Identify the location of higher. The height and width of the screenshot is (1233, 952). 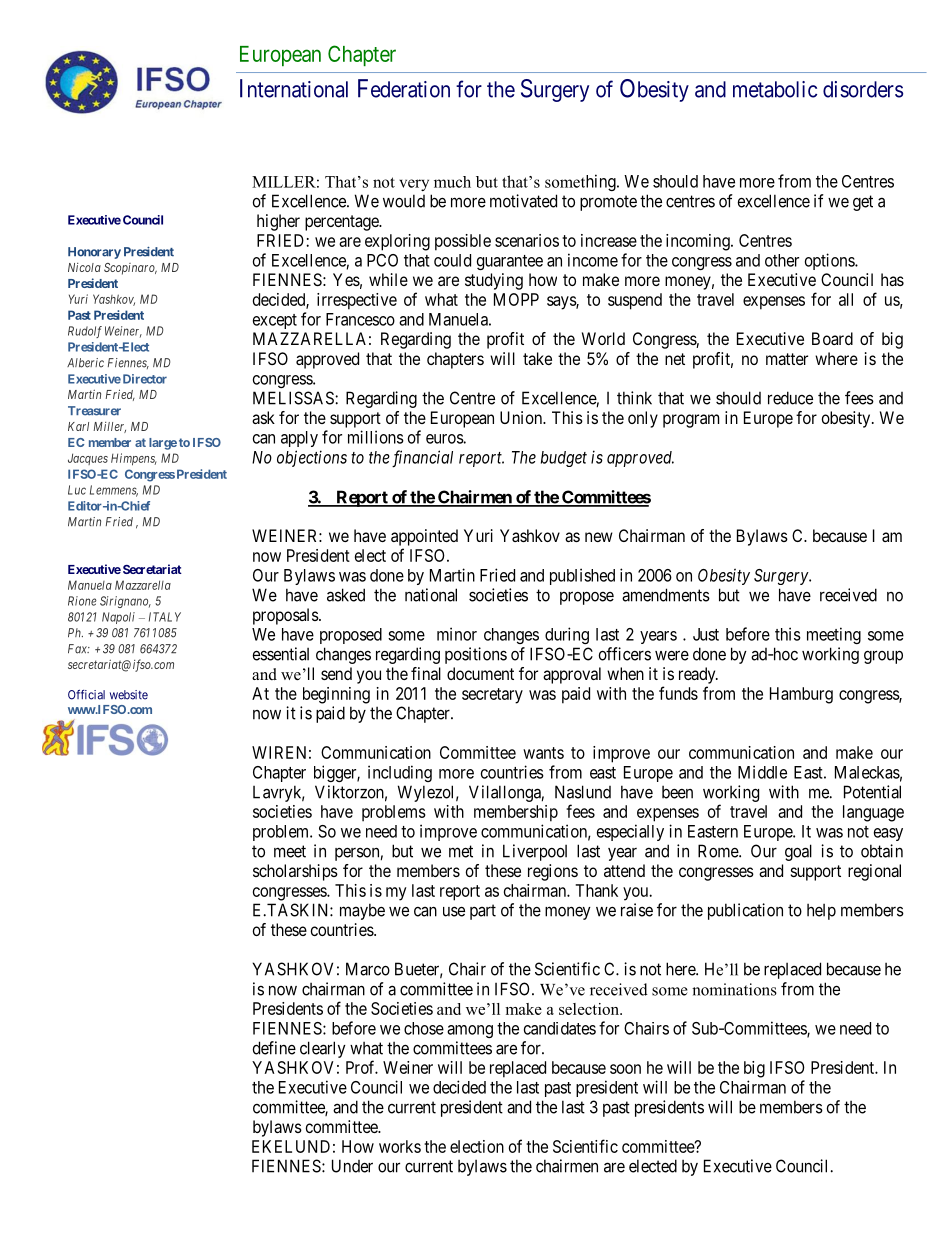
(278, 222).
